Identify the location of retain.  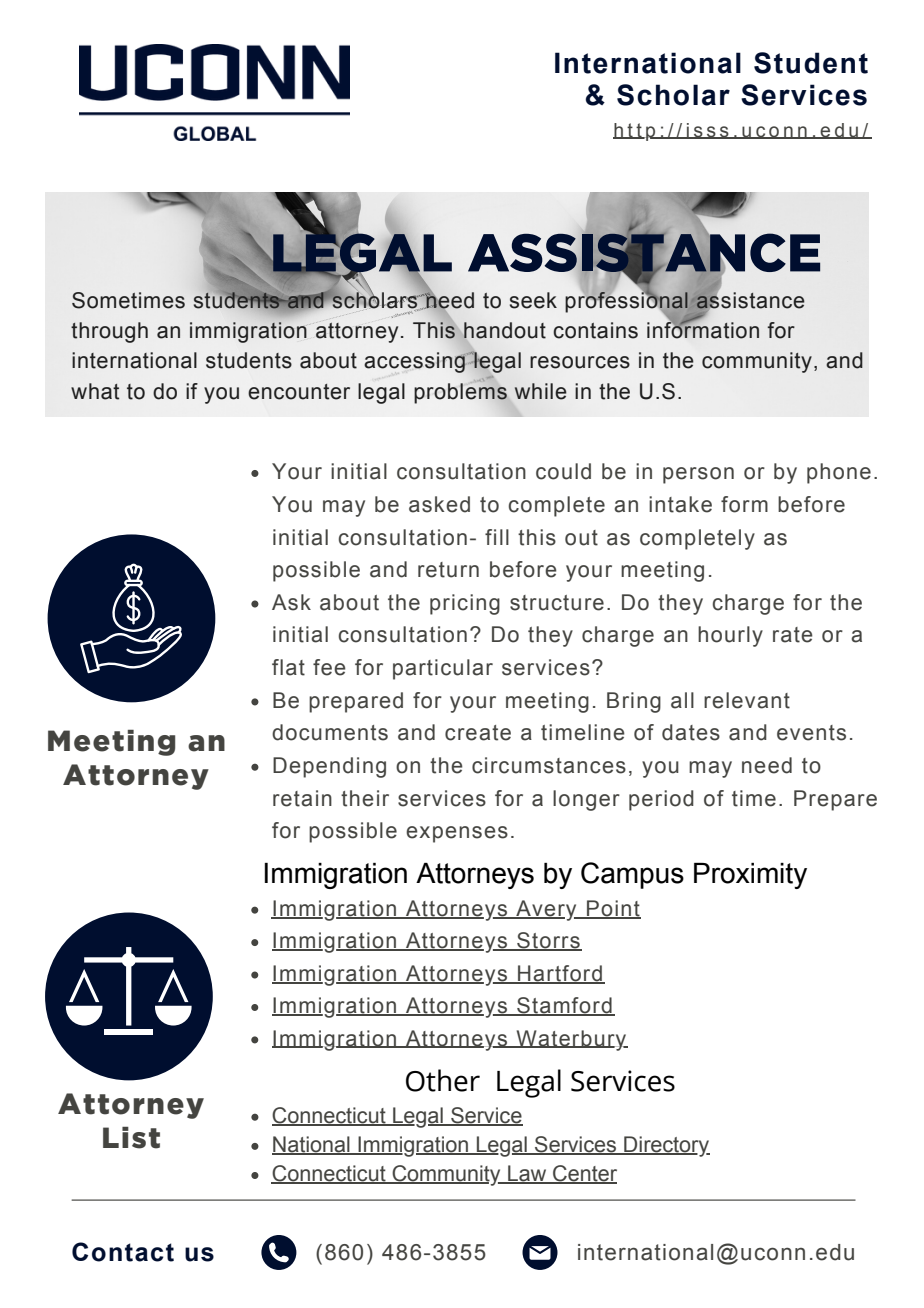
(302, 798).
